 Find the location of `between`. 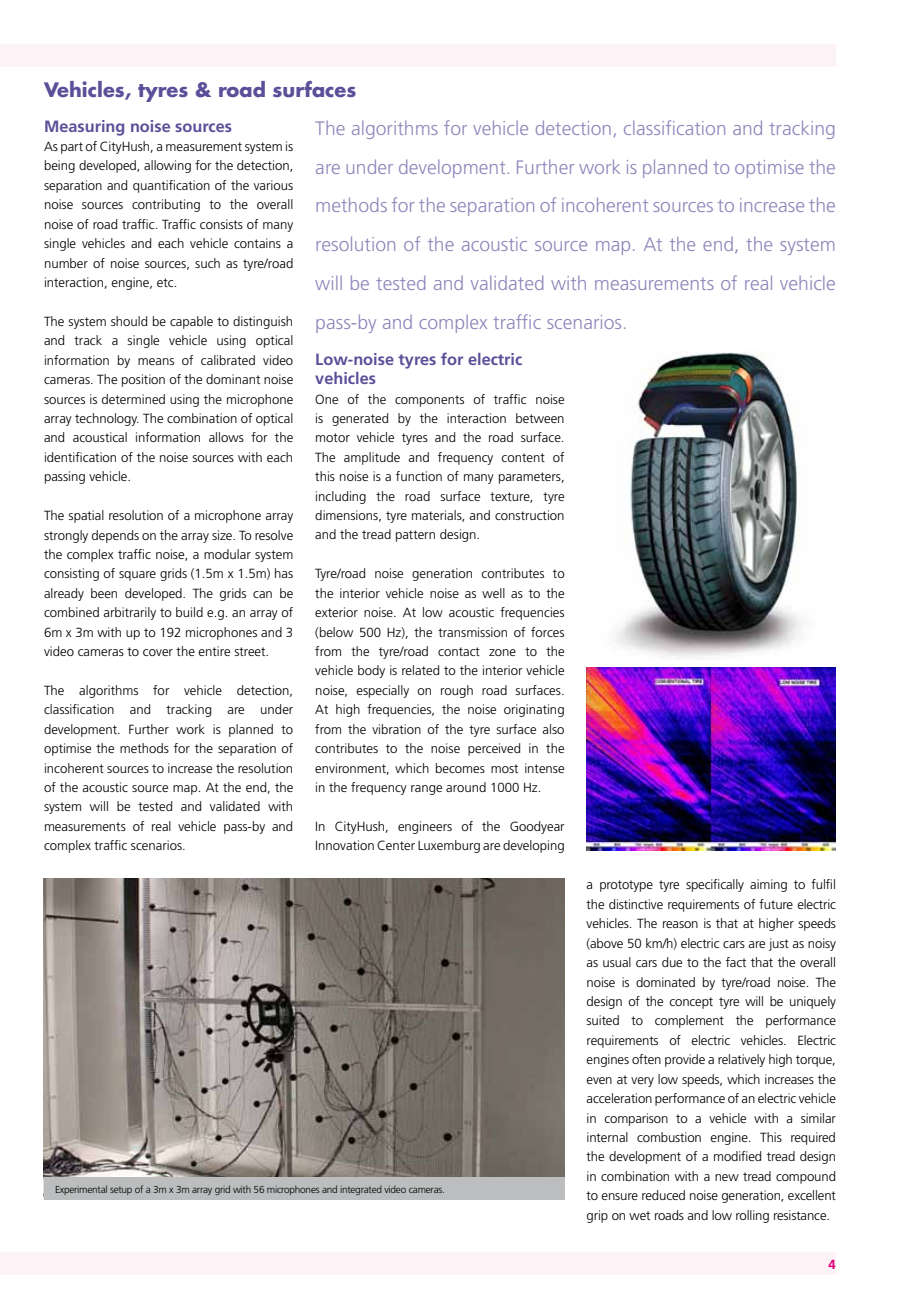

between is located at coordinates (540, 418).
